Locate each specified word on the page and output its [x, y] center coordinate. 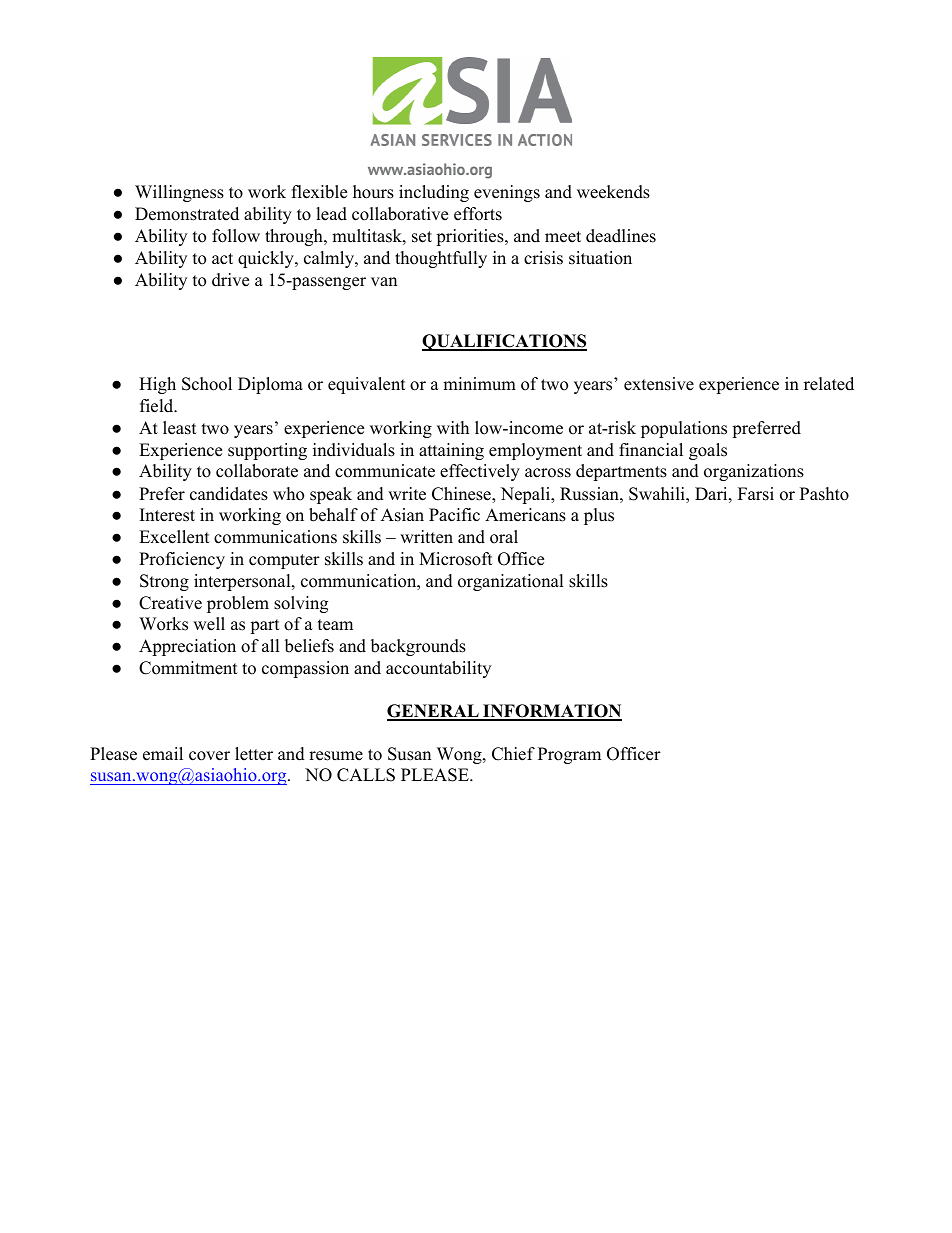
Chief [513, 754]
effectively [480, 472]
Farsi [756, 494]
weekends [613, 192]
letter [254, 754]
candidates [229, 494]
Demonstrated [187, 214]
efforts [478, 214]
